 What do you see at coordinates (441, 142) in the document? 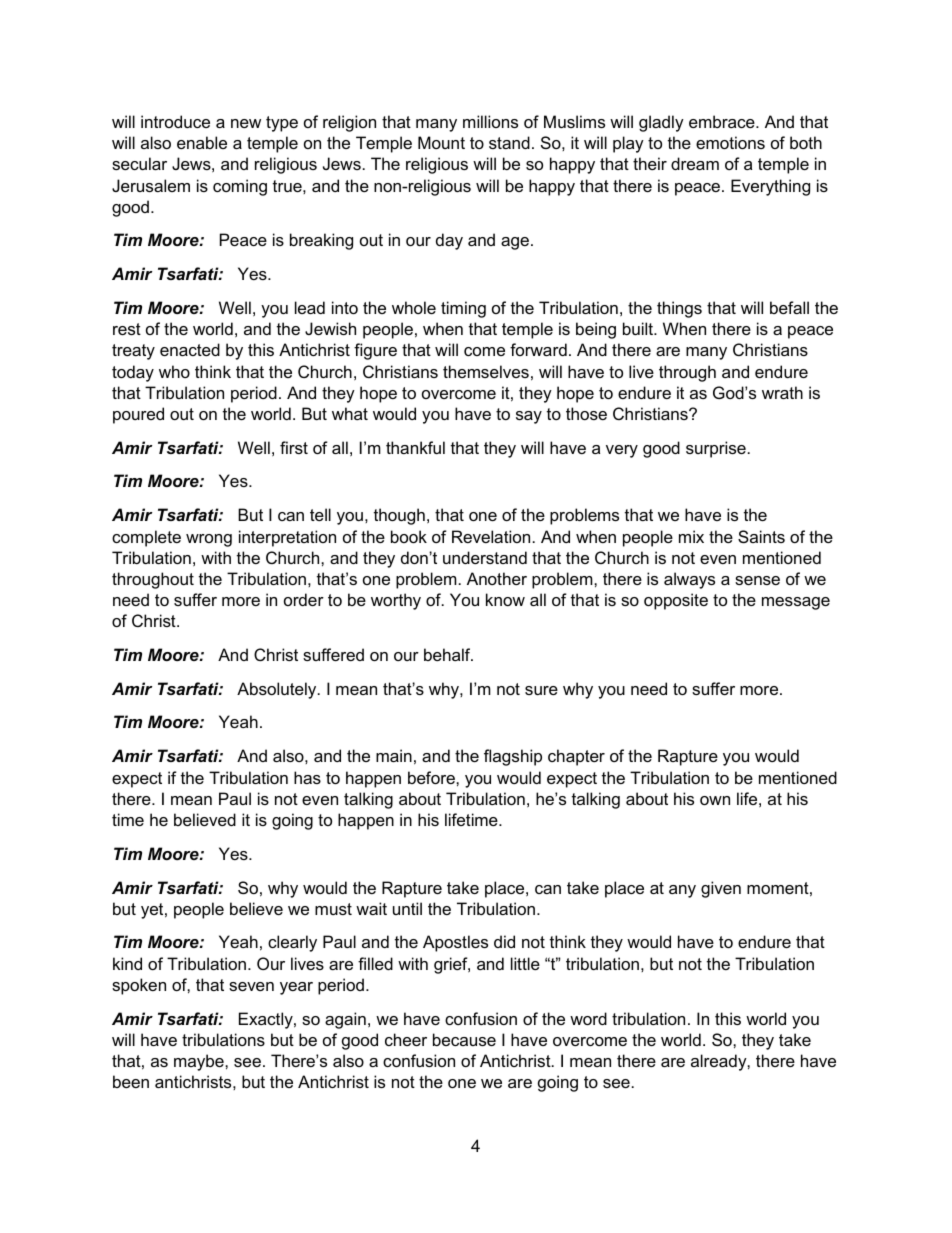
I see `Mount` at bounding box center [441, 142].
